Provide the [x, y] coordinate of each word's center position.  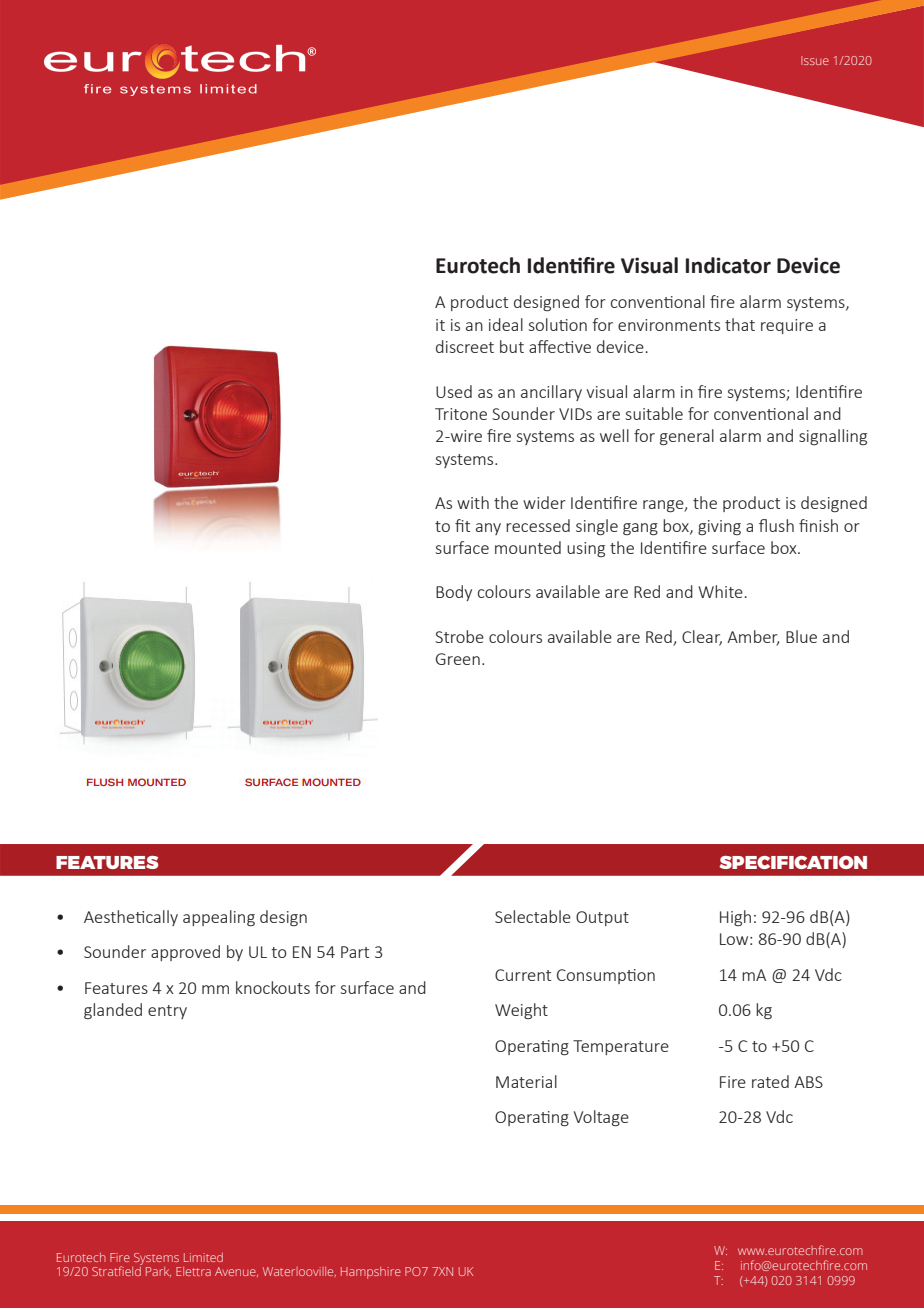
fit [462, 525]
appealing [219, 918]
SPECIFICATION [793, 862]
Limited [203, 1257]
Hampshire [371, 1273]
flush [776, 525]
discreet [465, 346]
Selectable [533, 916]
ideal [506, 324]
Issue [815, 60]
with [473, 502]
